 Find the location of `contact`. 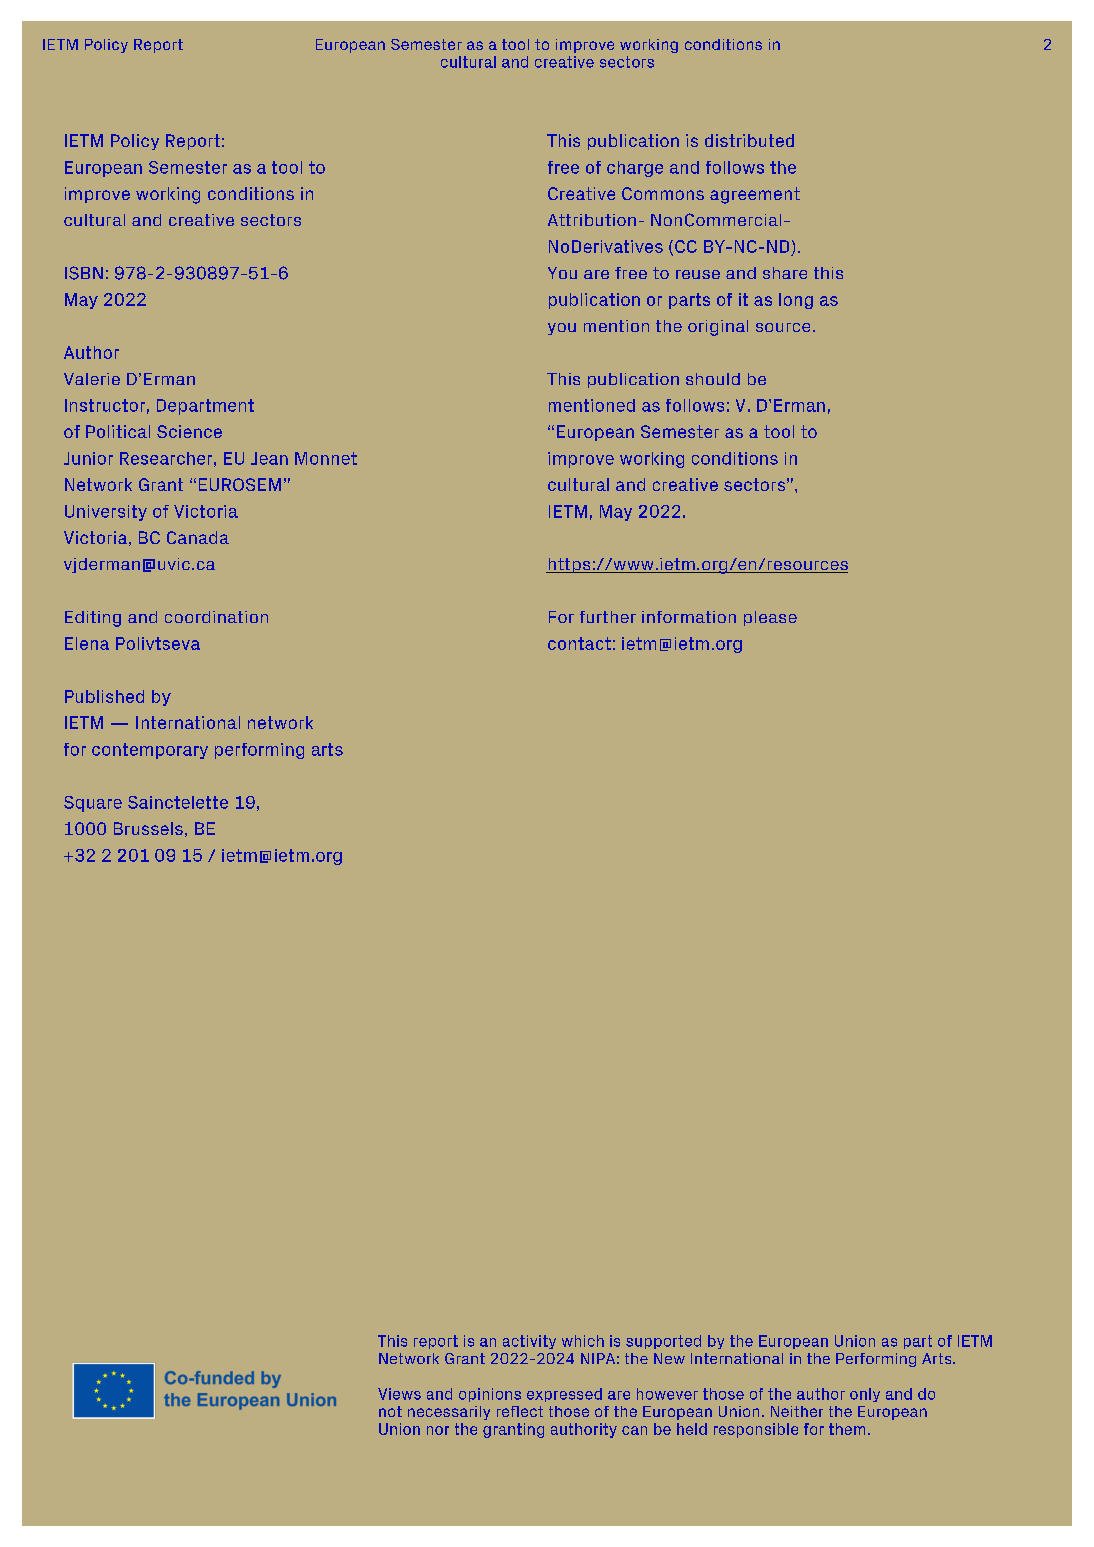

contact is located at coordinates (579, 643).
